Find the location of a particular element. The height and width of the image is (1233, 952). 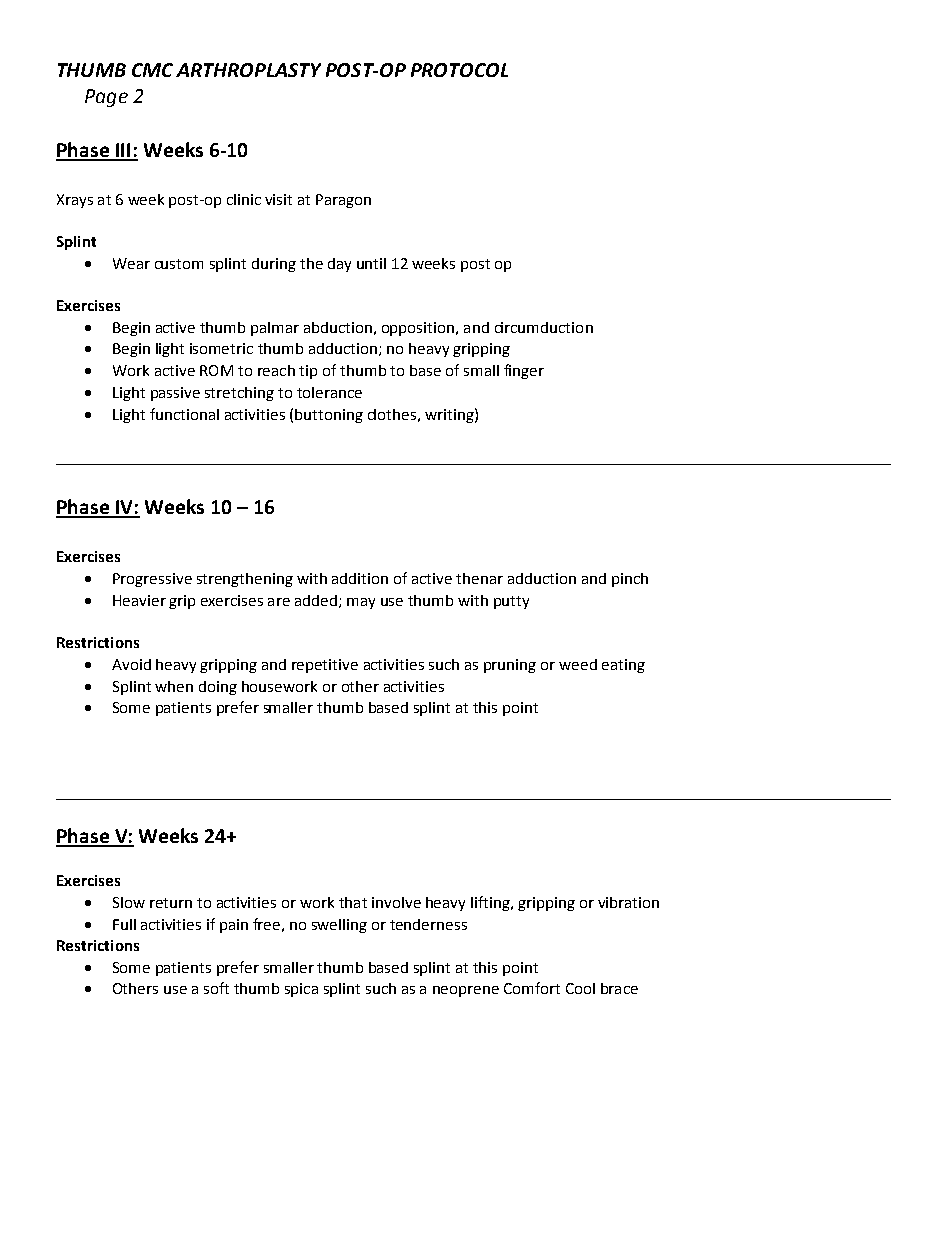

Full is located at coordinates (124, 924).
